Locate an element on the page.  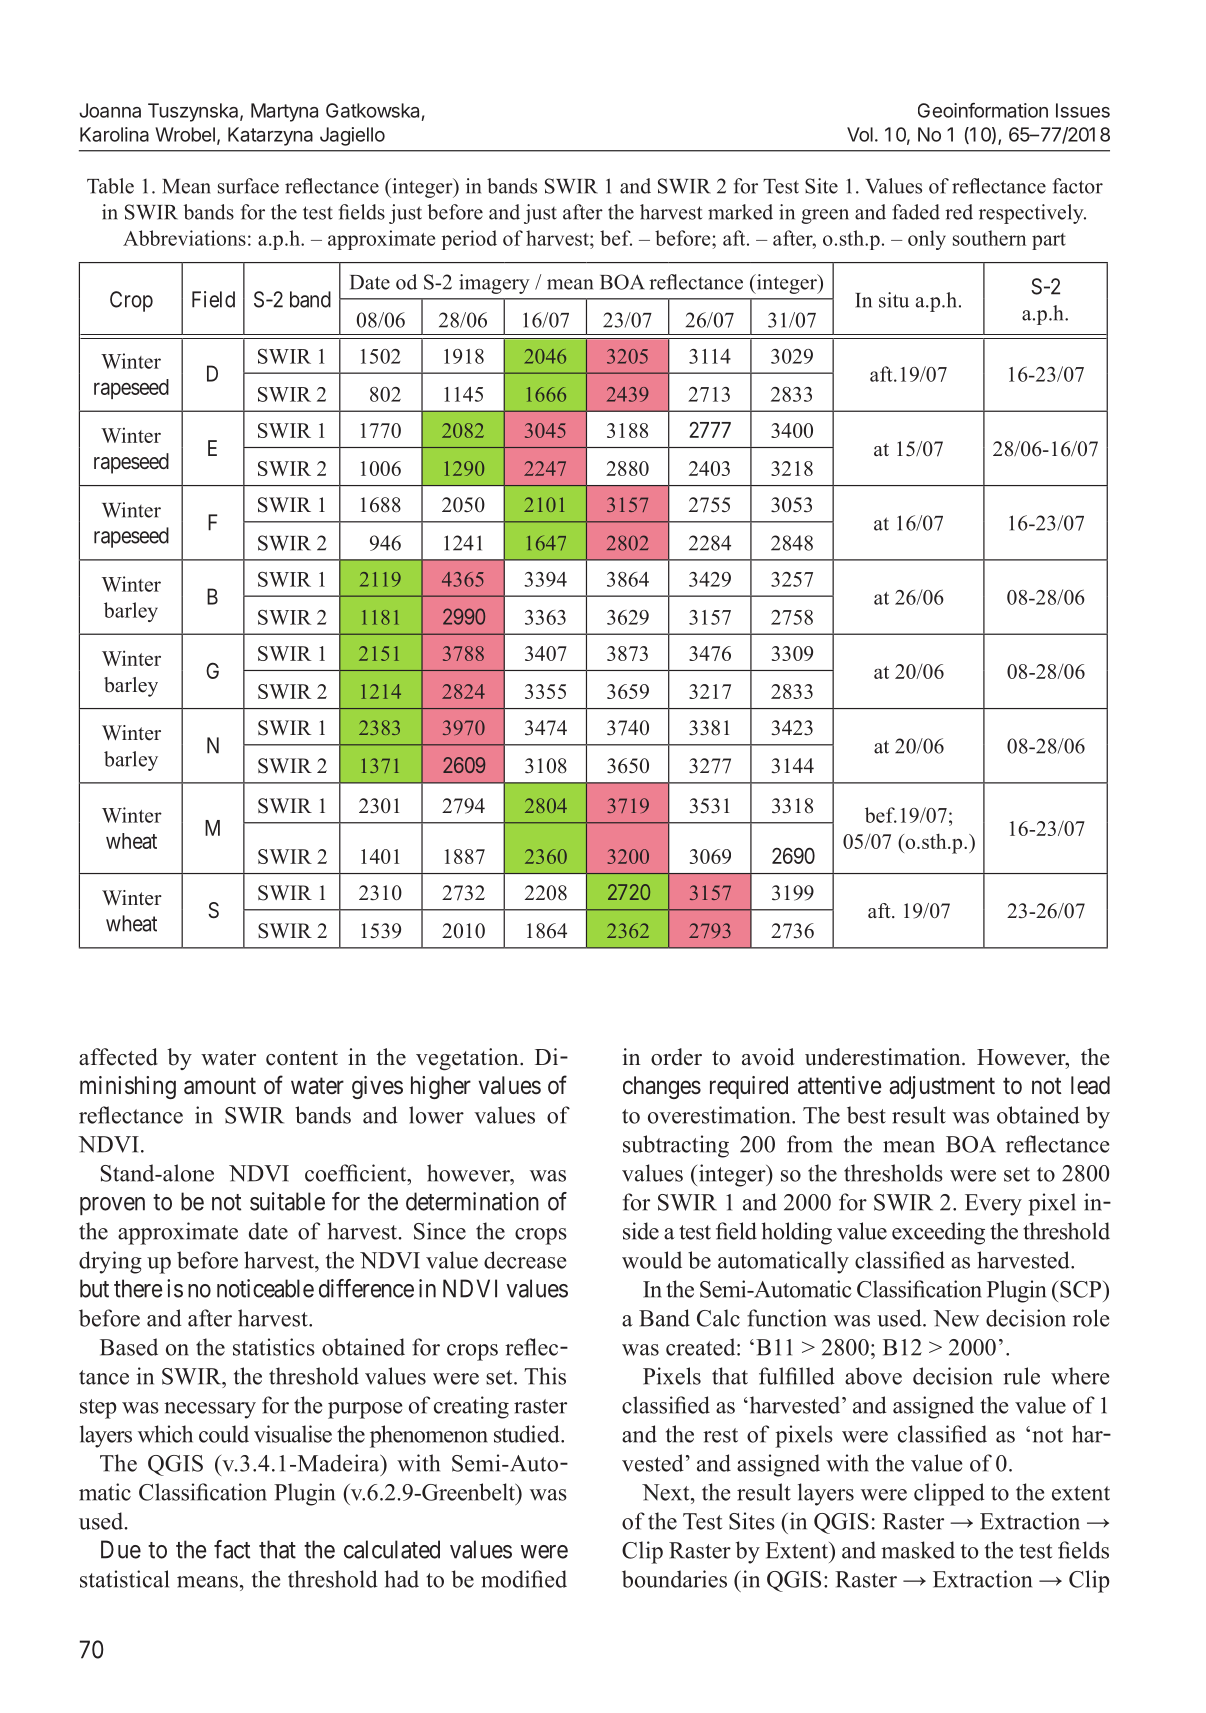
Due is located at coordinates (121, 1549).
